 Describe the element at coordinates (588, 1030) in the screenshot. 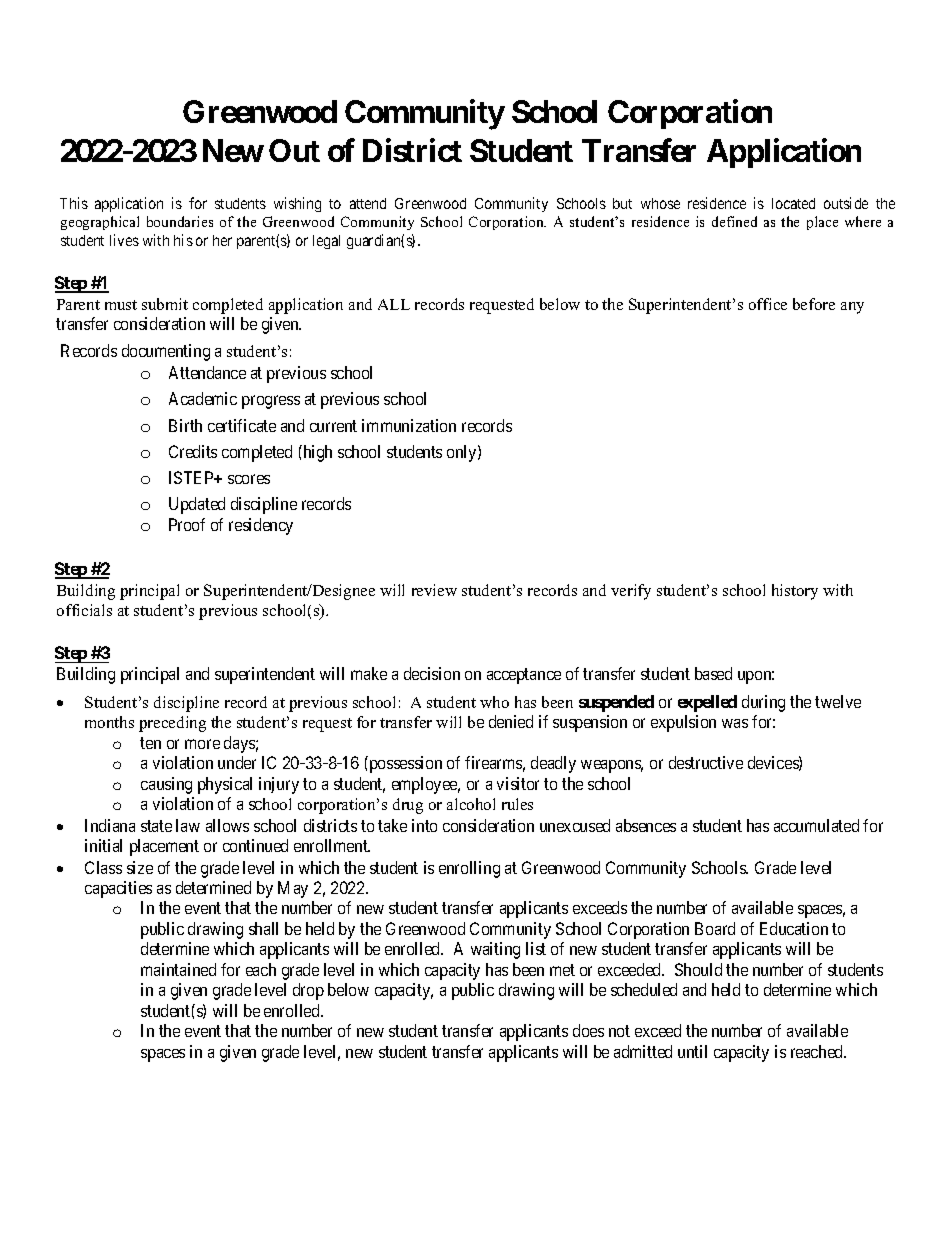

I see `does` at that location.
